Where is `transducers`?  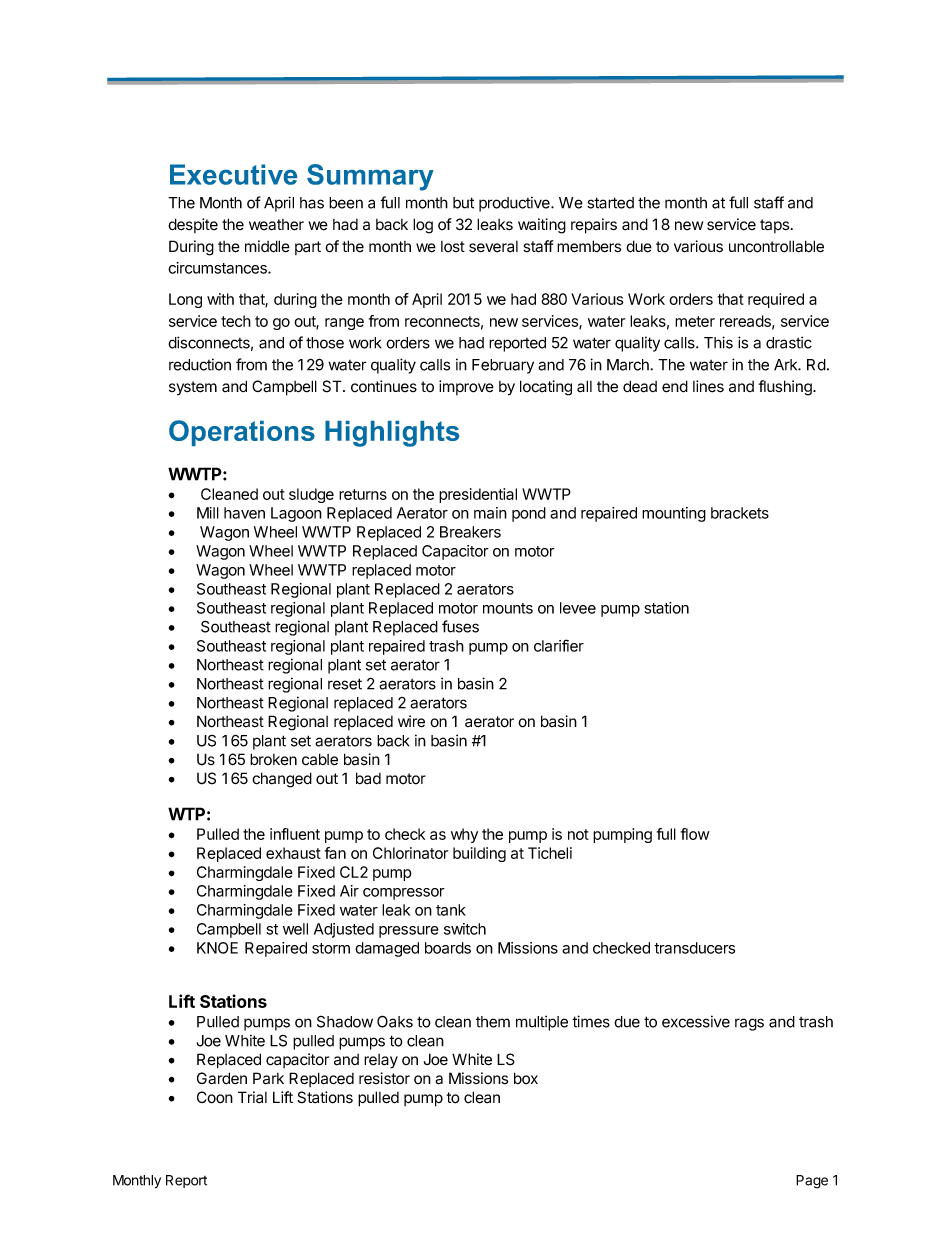
transducers is located at coordinates (694, 948).
